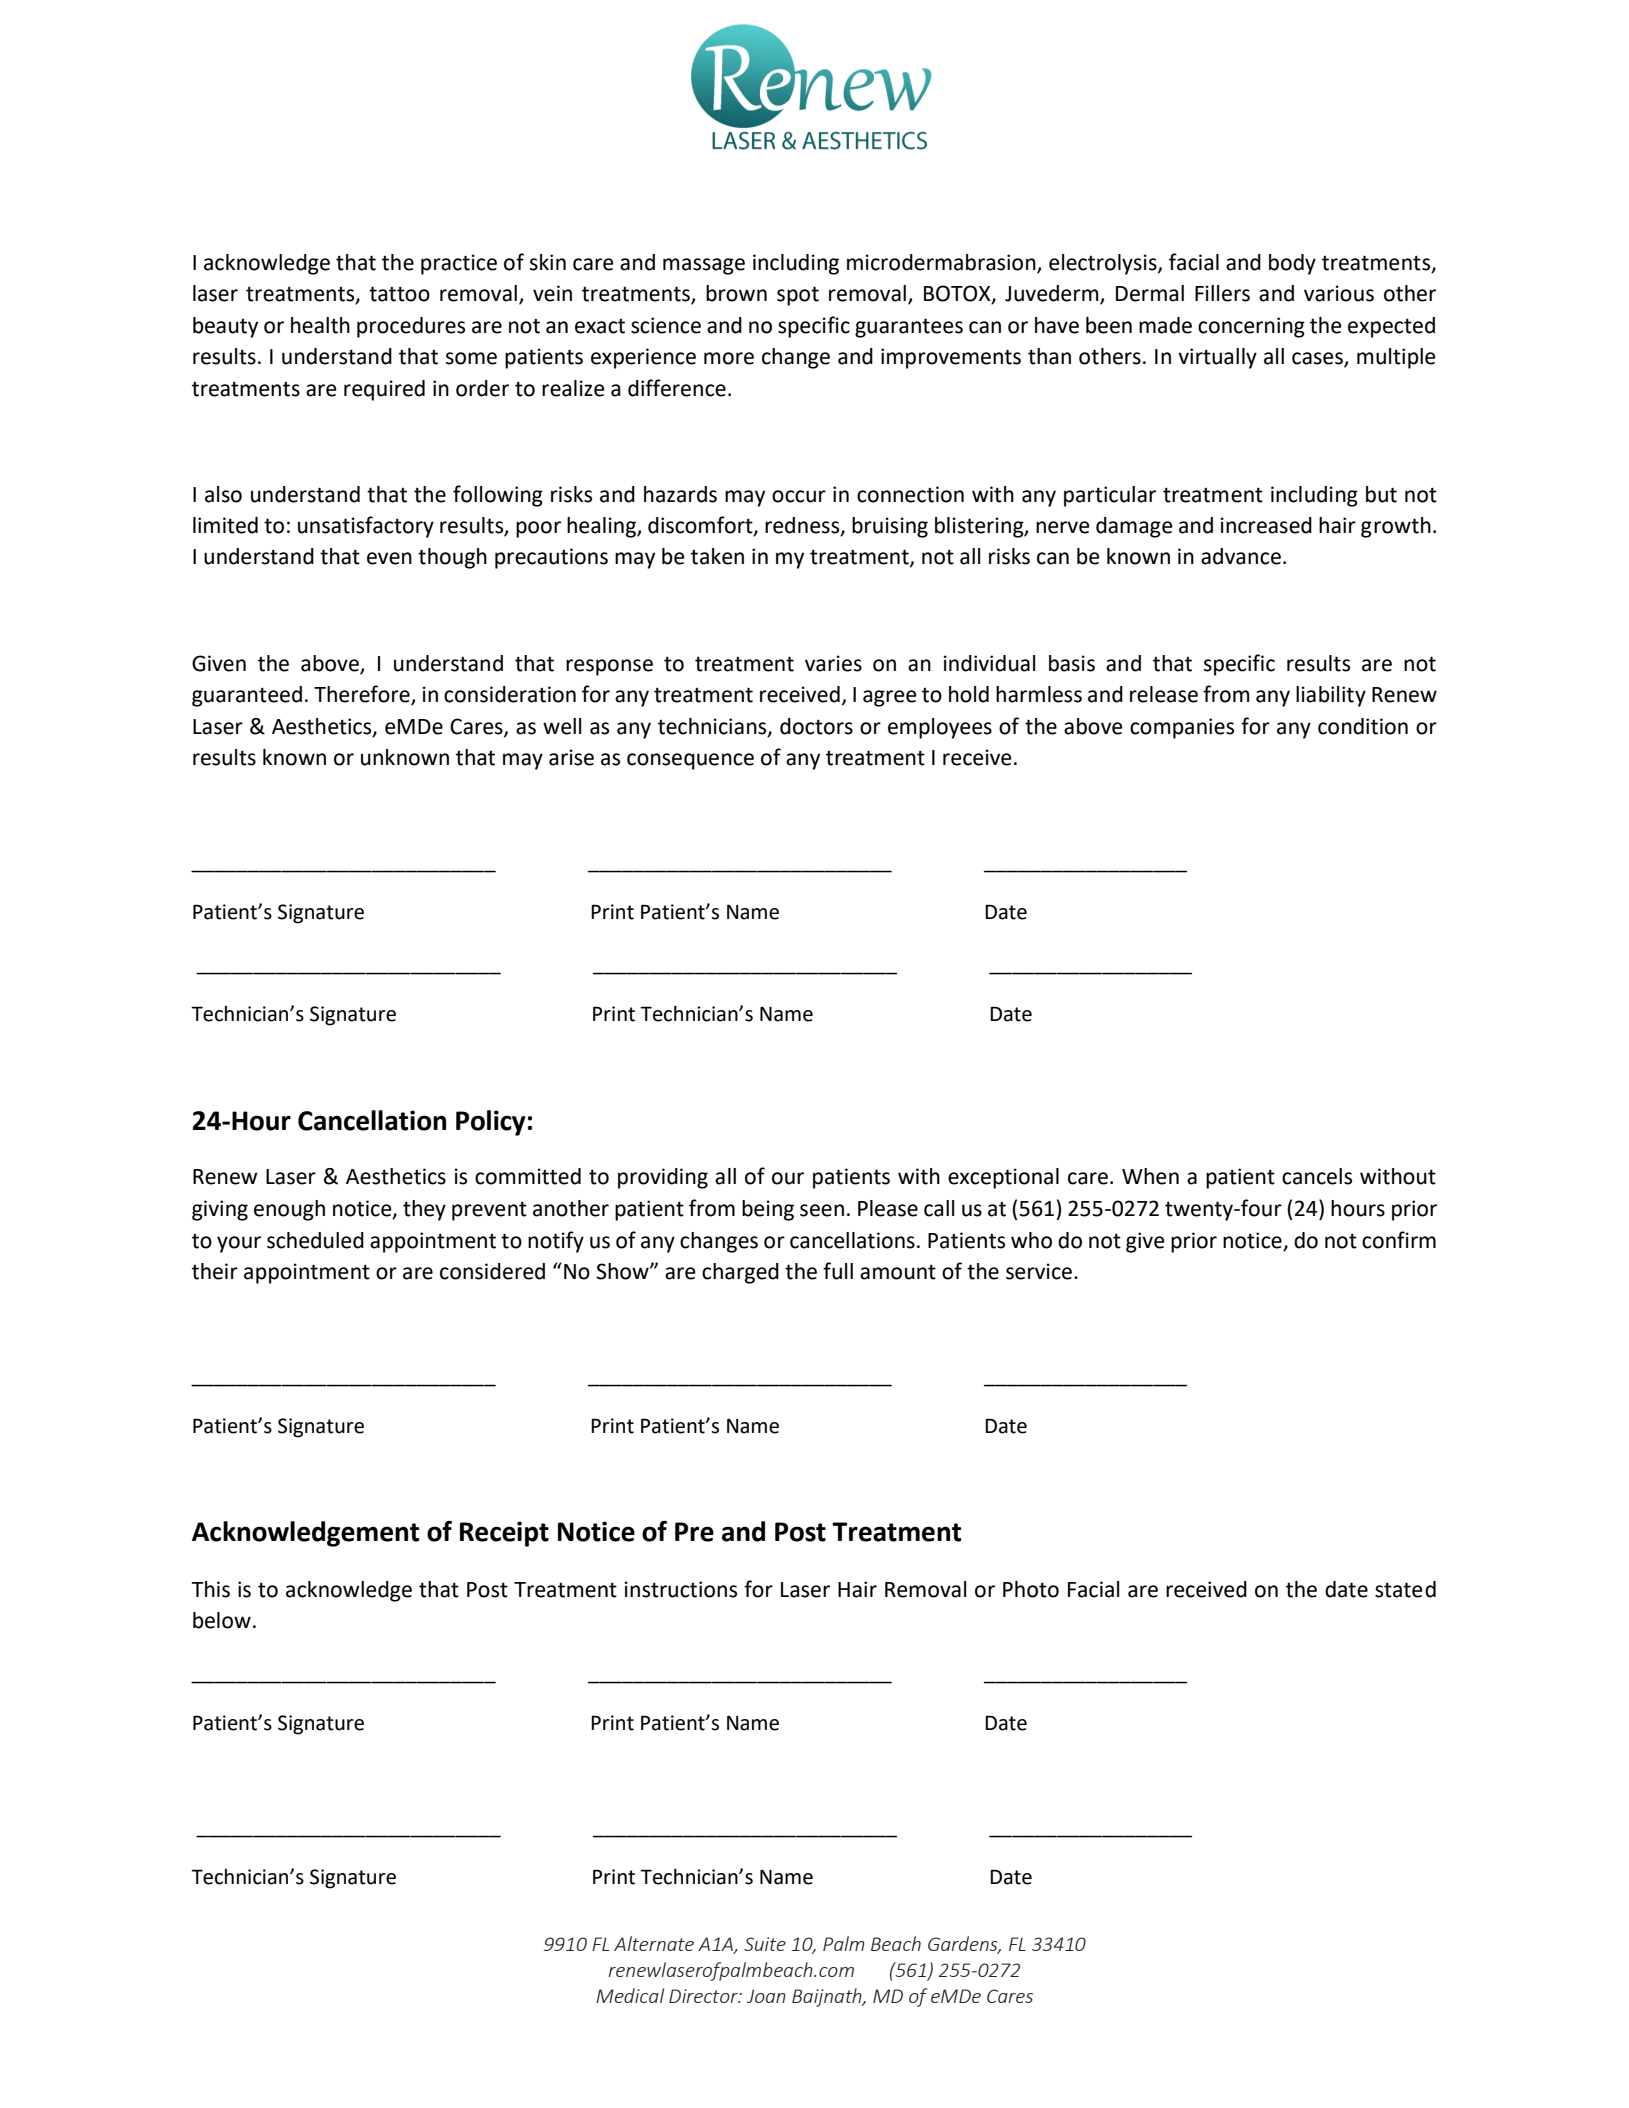  I want to click on spot, so click(798, 296).
